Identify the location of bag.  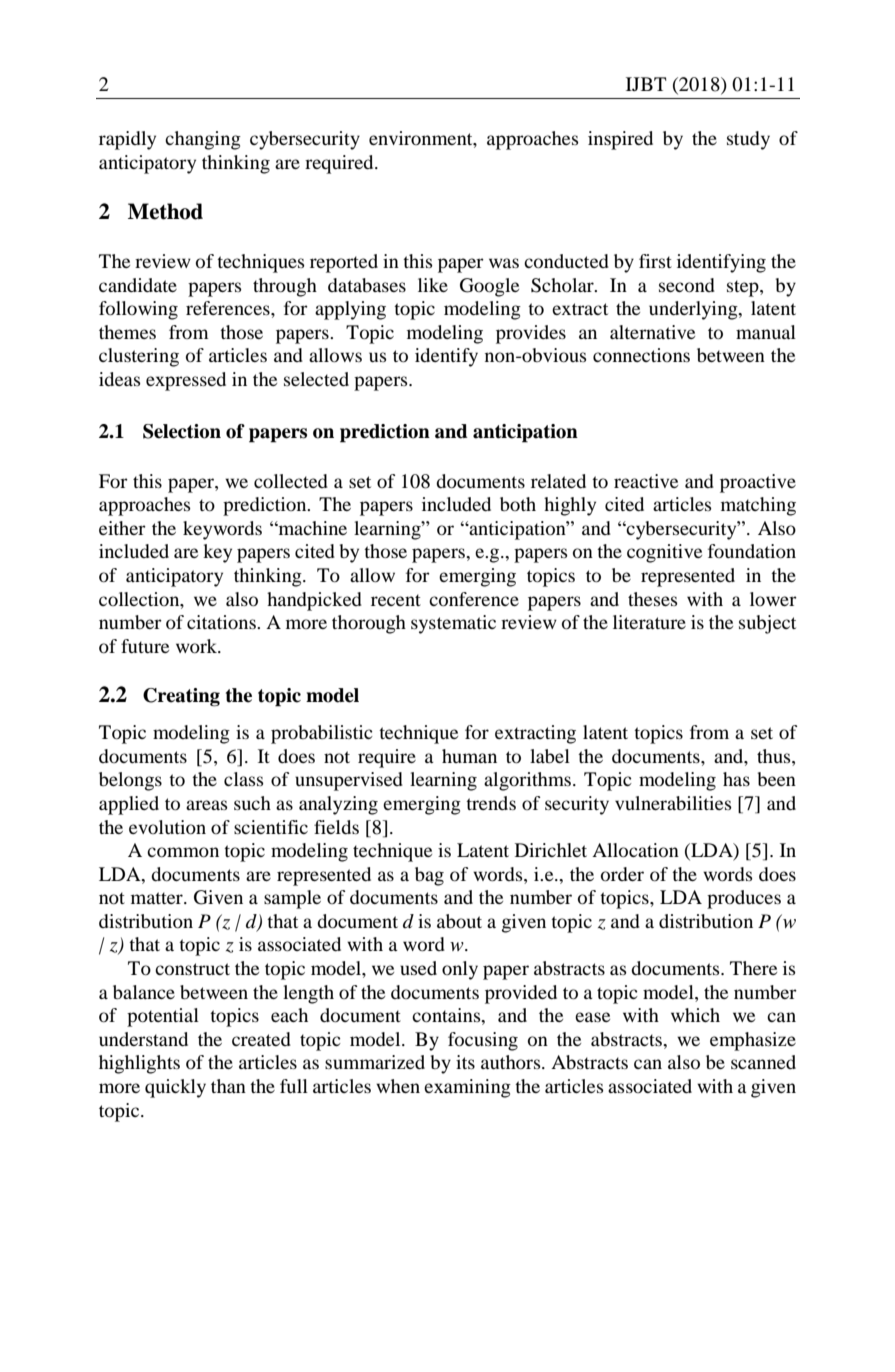
(429, 876).
